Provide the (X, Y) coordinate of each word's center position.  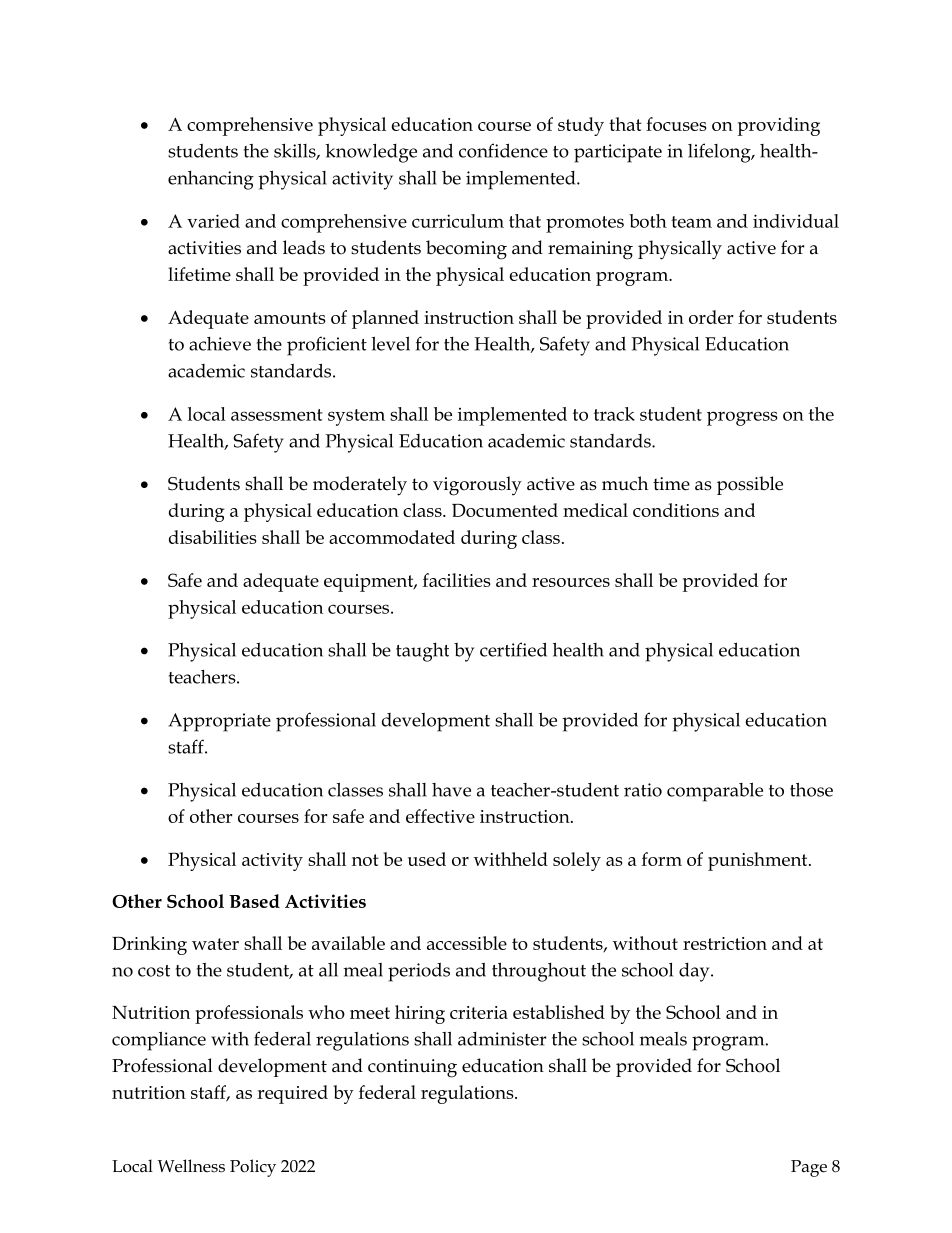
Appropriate (219, 722)
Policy (253, 1168)
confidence (503, 150)
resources (571, 582)
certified (513, 649)
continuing (412, 1068)
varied (213, 221)
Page (809, 1168)
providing (779, 126)
